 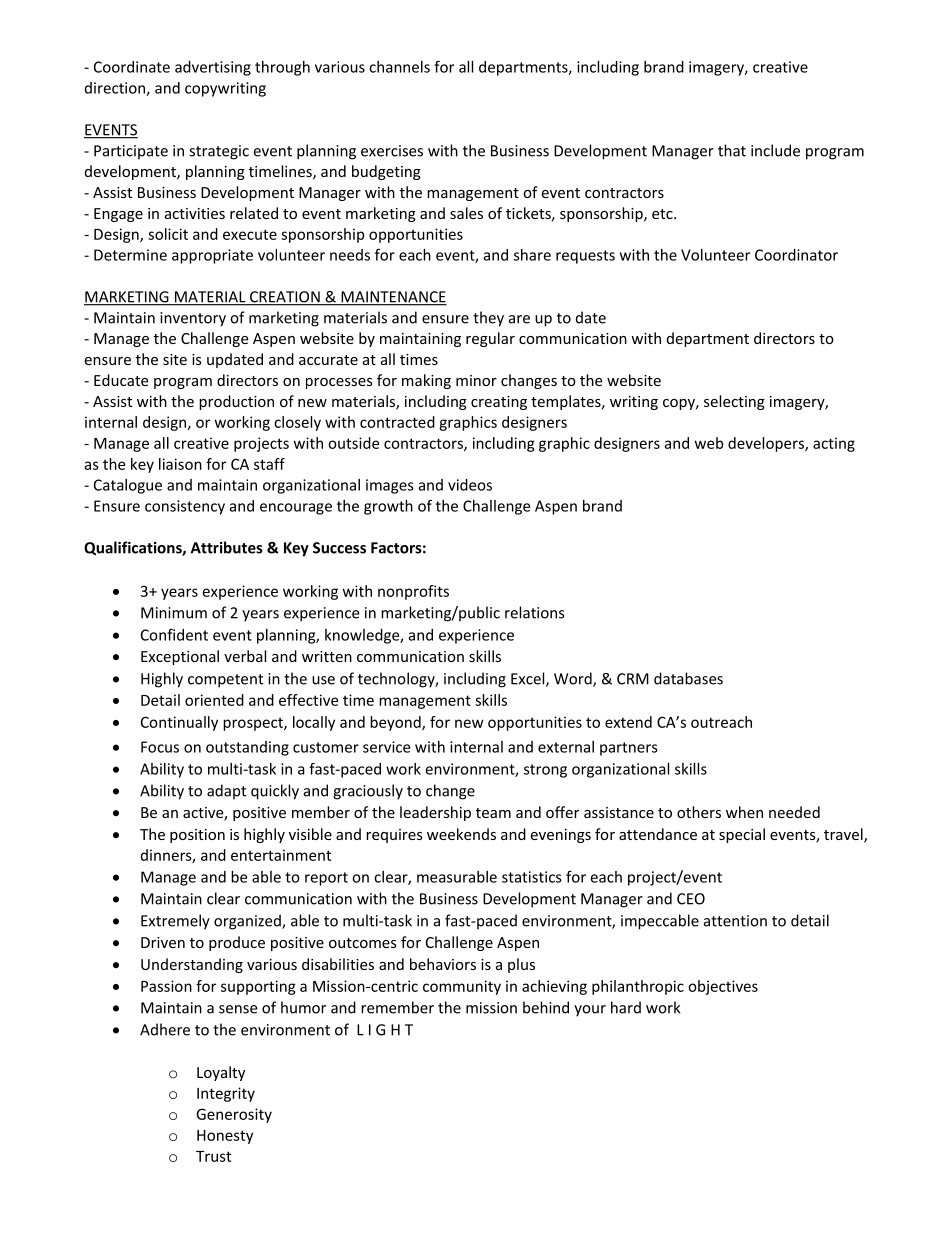 What do you see at coordinates (213, 68) in the document?
I see `advertising` at bounding box center [213, 68].
